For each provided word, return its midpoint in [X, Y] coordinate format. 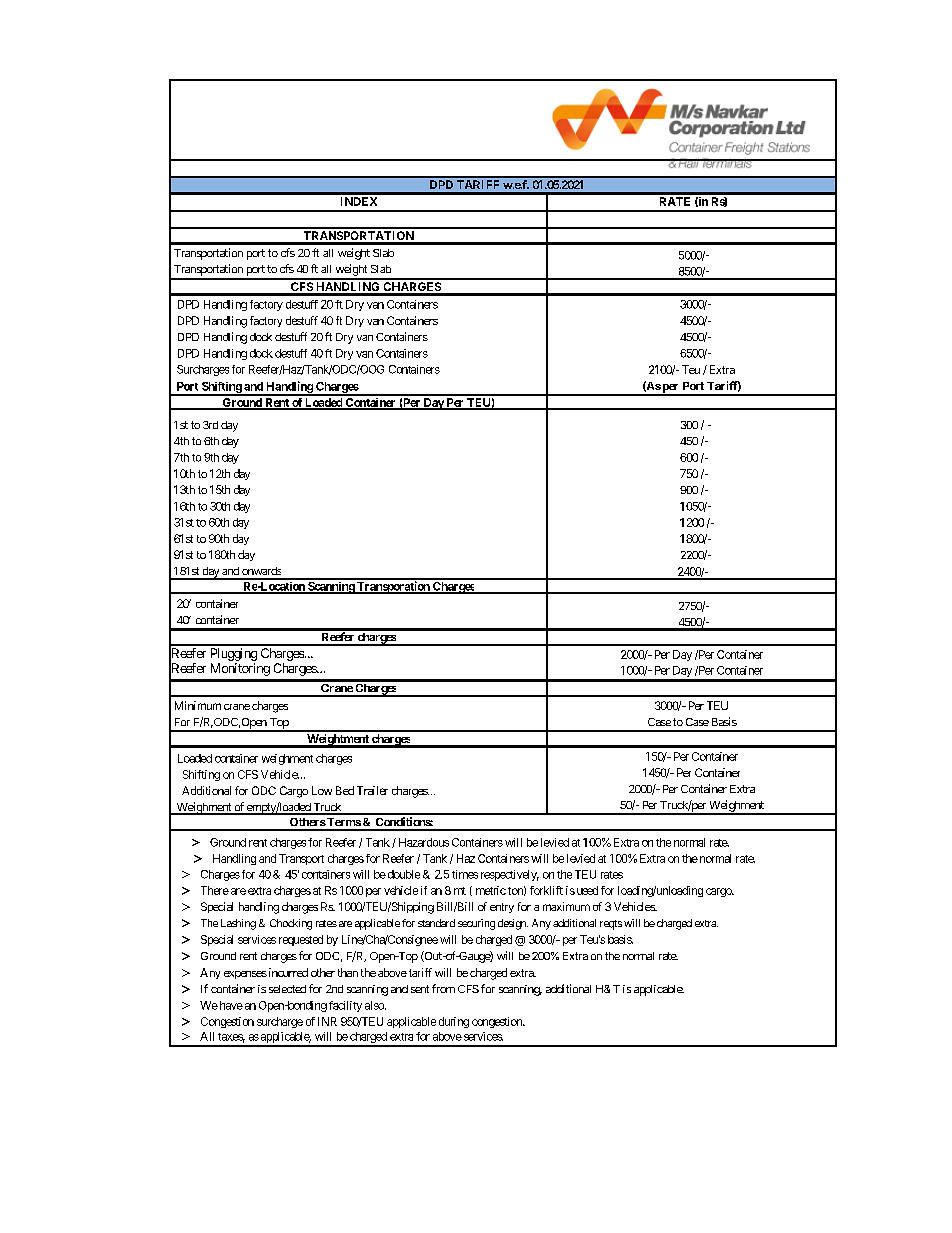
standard [436, 923]
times [465, 874]
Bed [345, 790]
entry [502, 908]
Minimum [198, 705]
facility [345, 1006]
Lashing [238, 924]
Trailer [372, 790]
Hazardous [424, 842]
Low [322, 790]
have [230, 1005]
